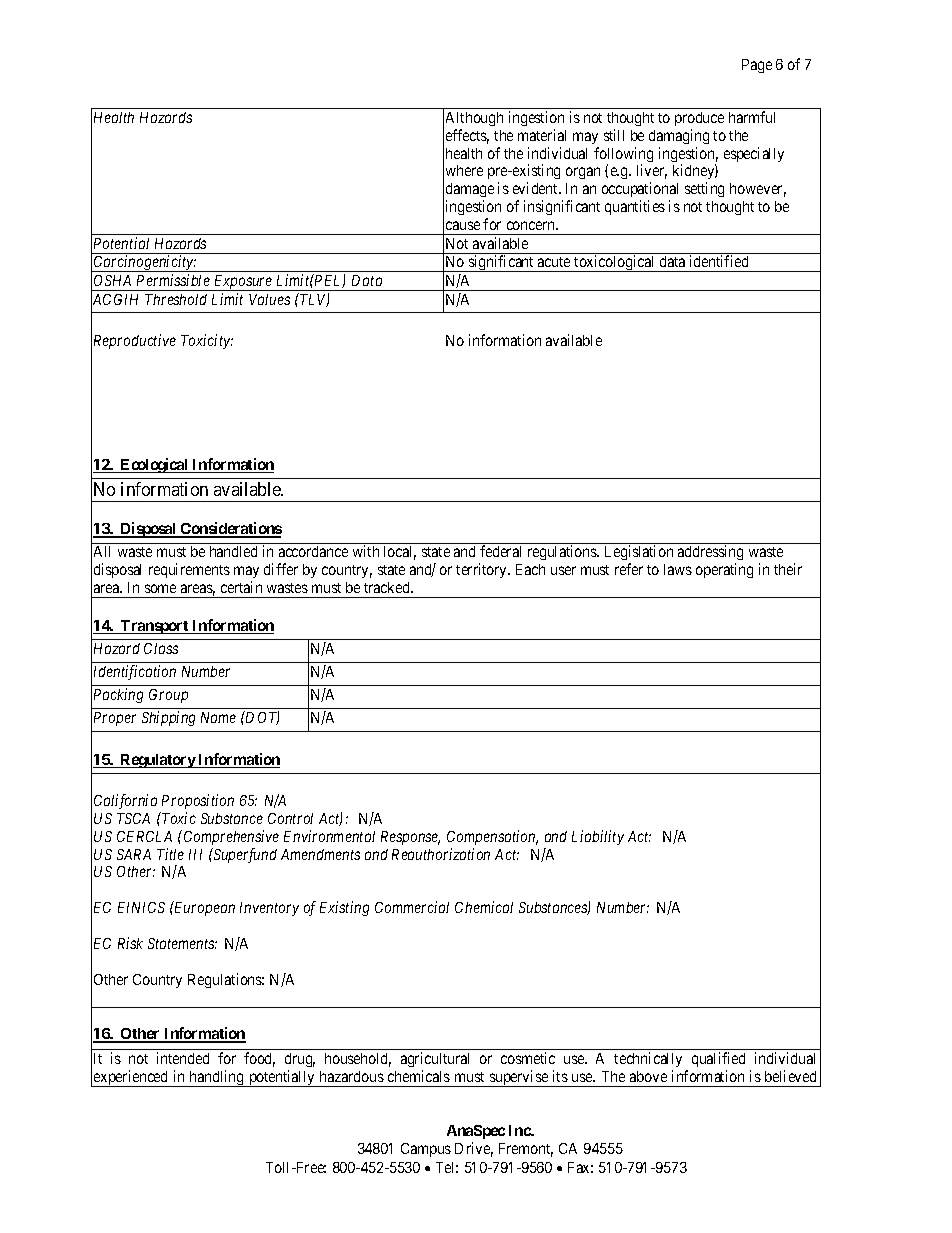 The image size is (952, 1233). Describe the element at coordinates (718, 1059) in the screenshot. I see `qualified` at that location.
